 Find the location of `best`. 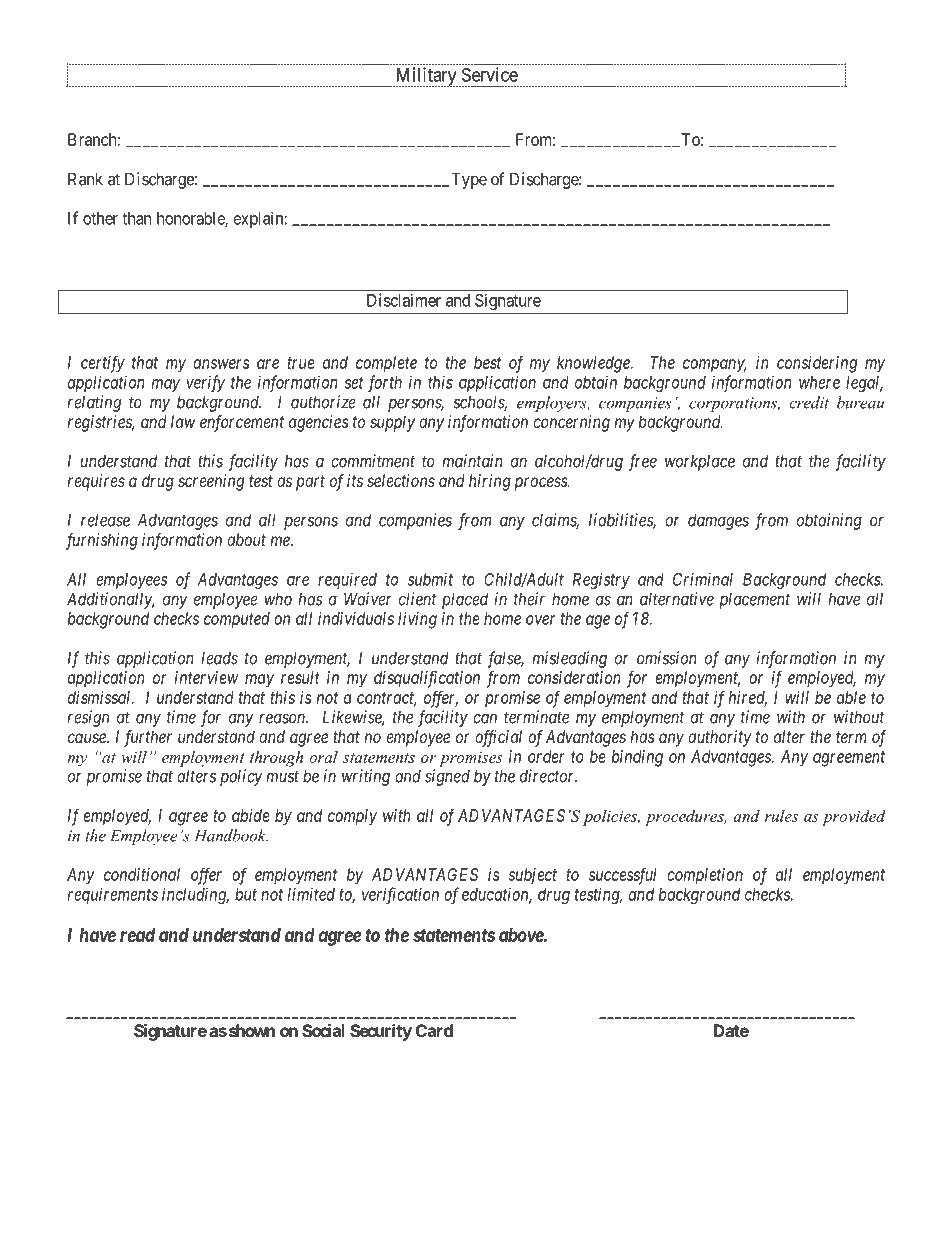

best is located at coordinates (487, 362).
